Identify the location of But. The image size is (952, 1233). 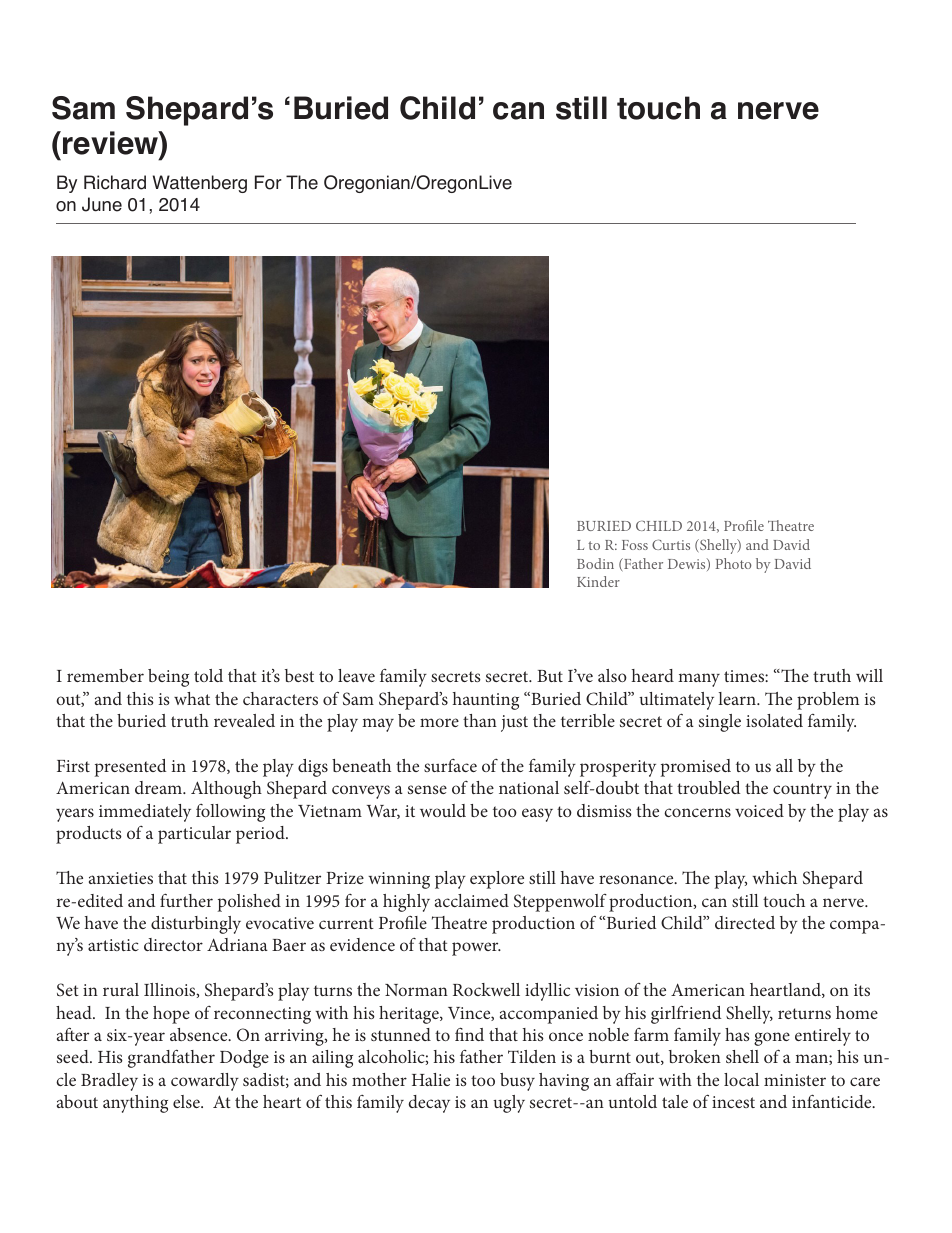
(550, 676).
